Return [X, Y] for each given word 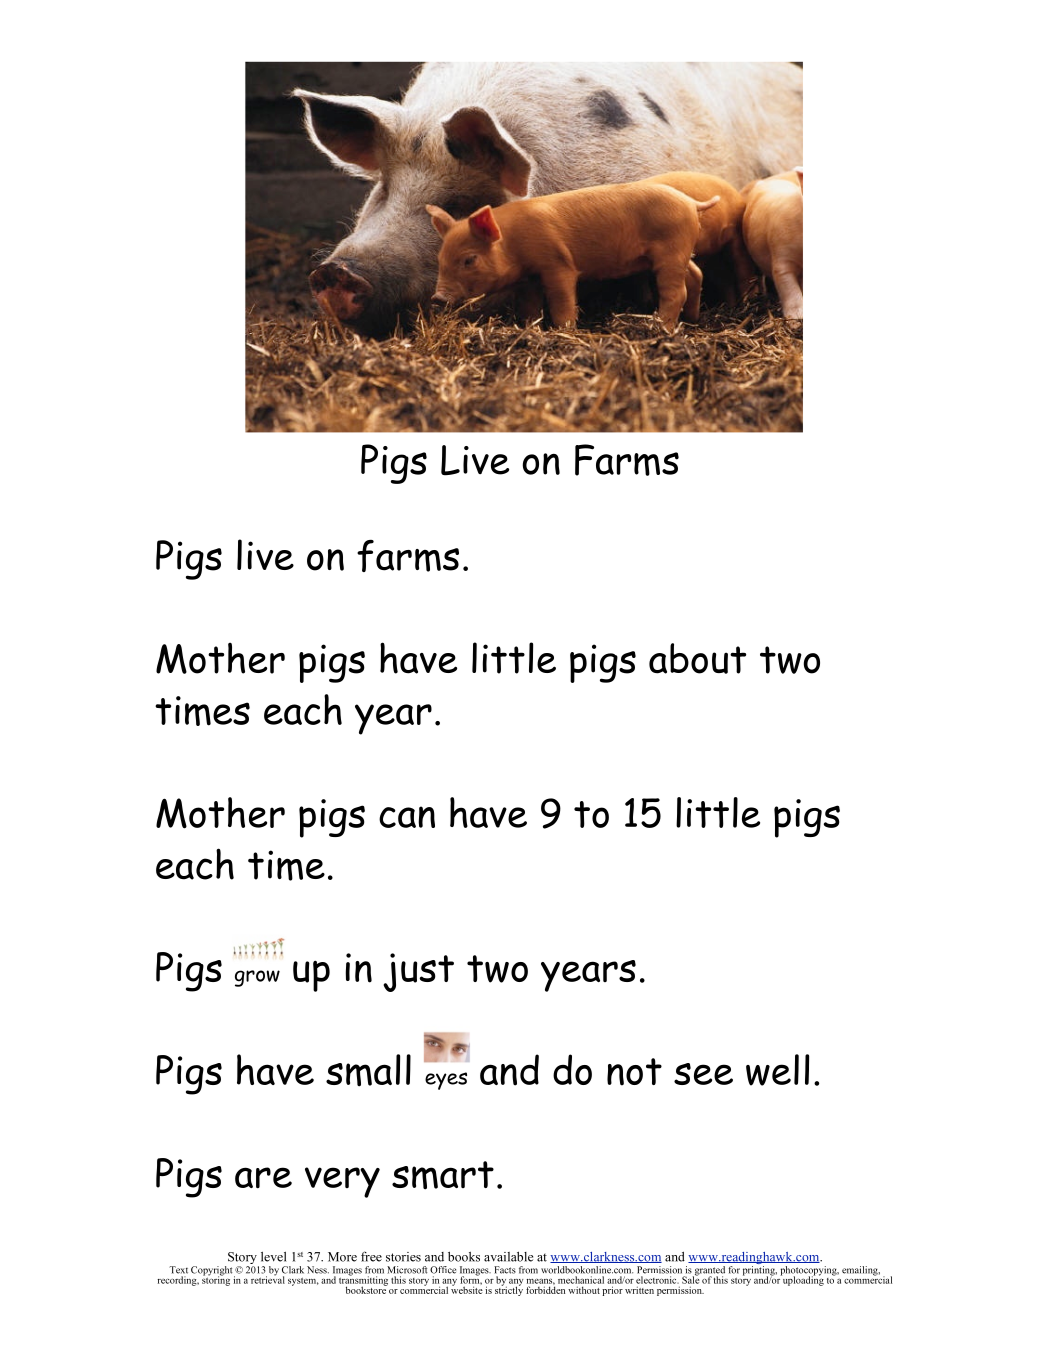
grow [257, 978]
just [418, 972]
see [703, 1074]
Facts [505, 1270]
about [697, 658]
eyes [446, 1081]
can [407, 817]
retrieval [267, 1278]
